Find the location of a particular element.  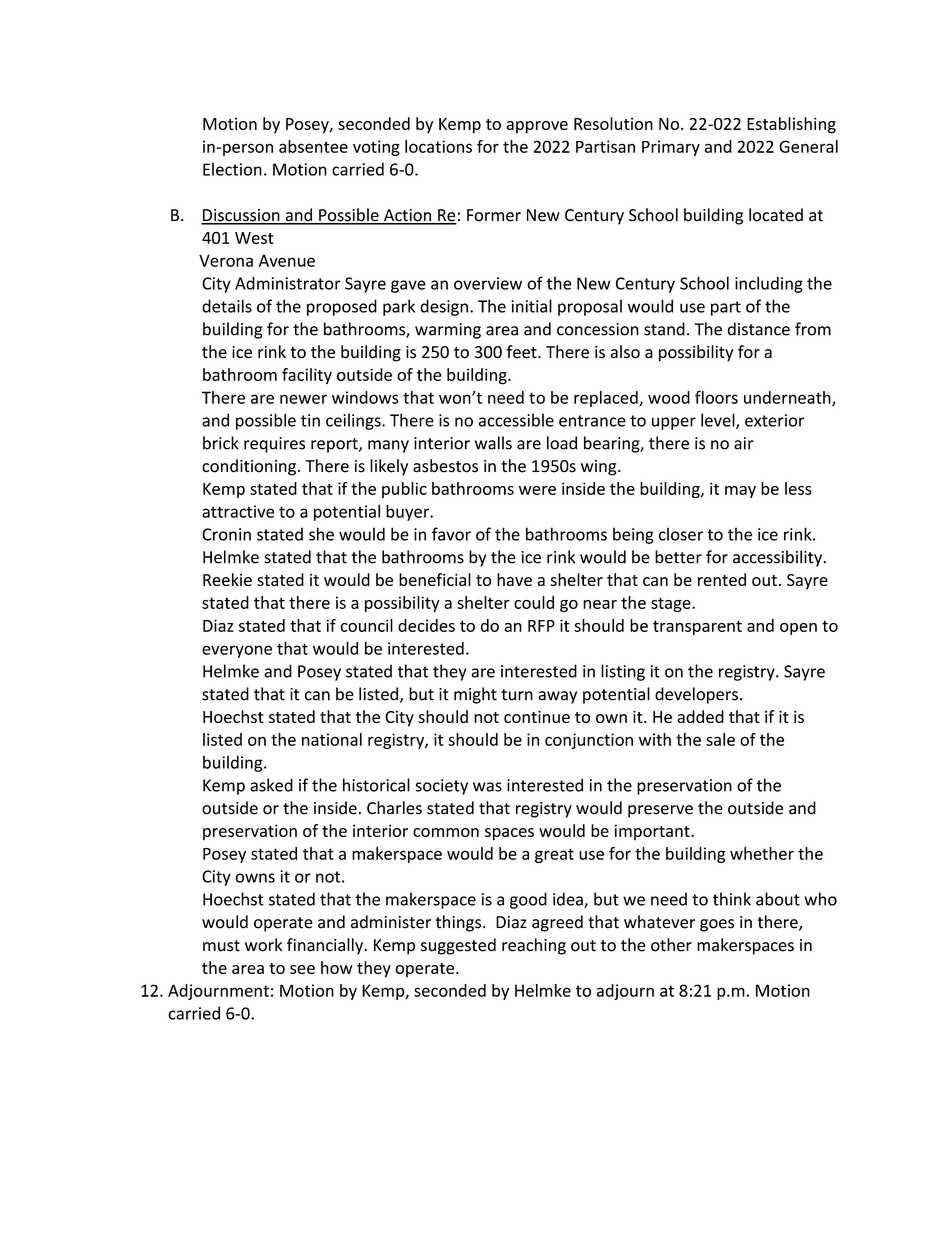

was is located at coordinates (487, 787).
